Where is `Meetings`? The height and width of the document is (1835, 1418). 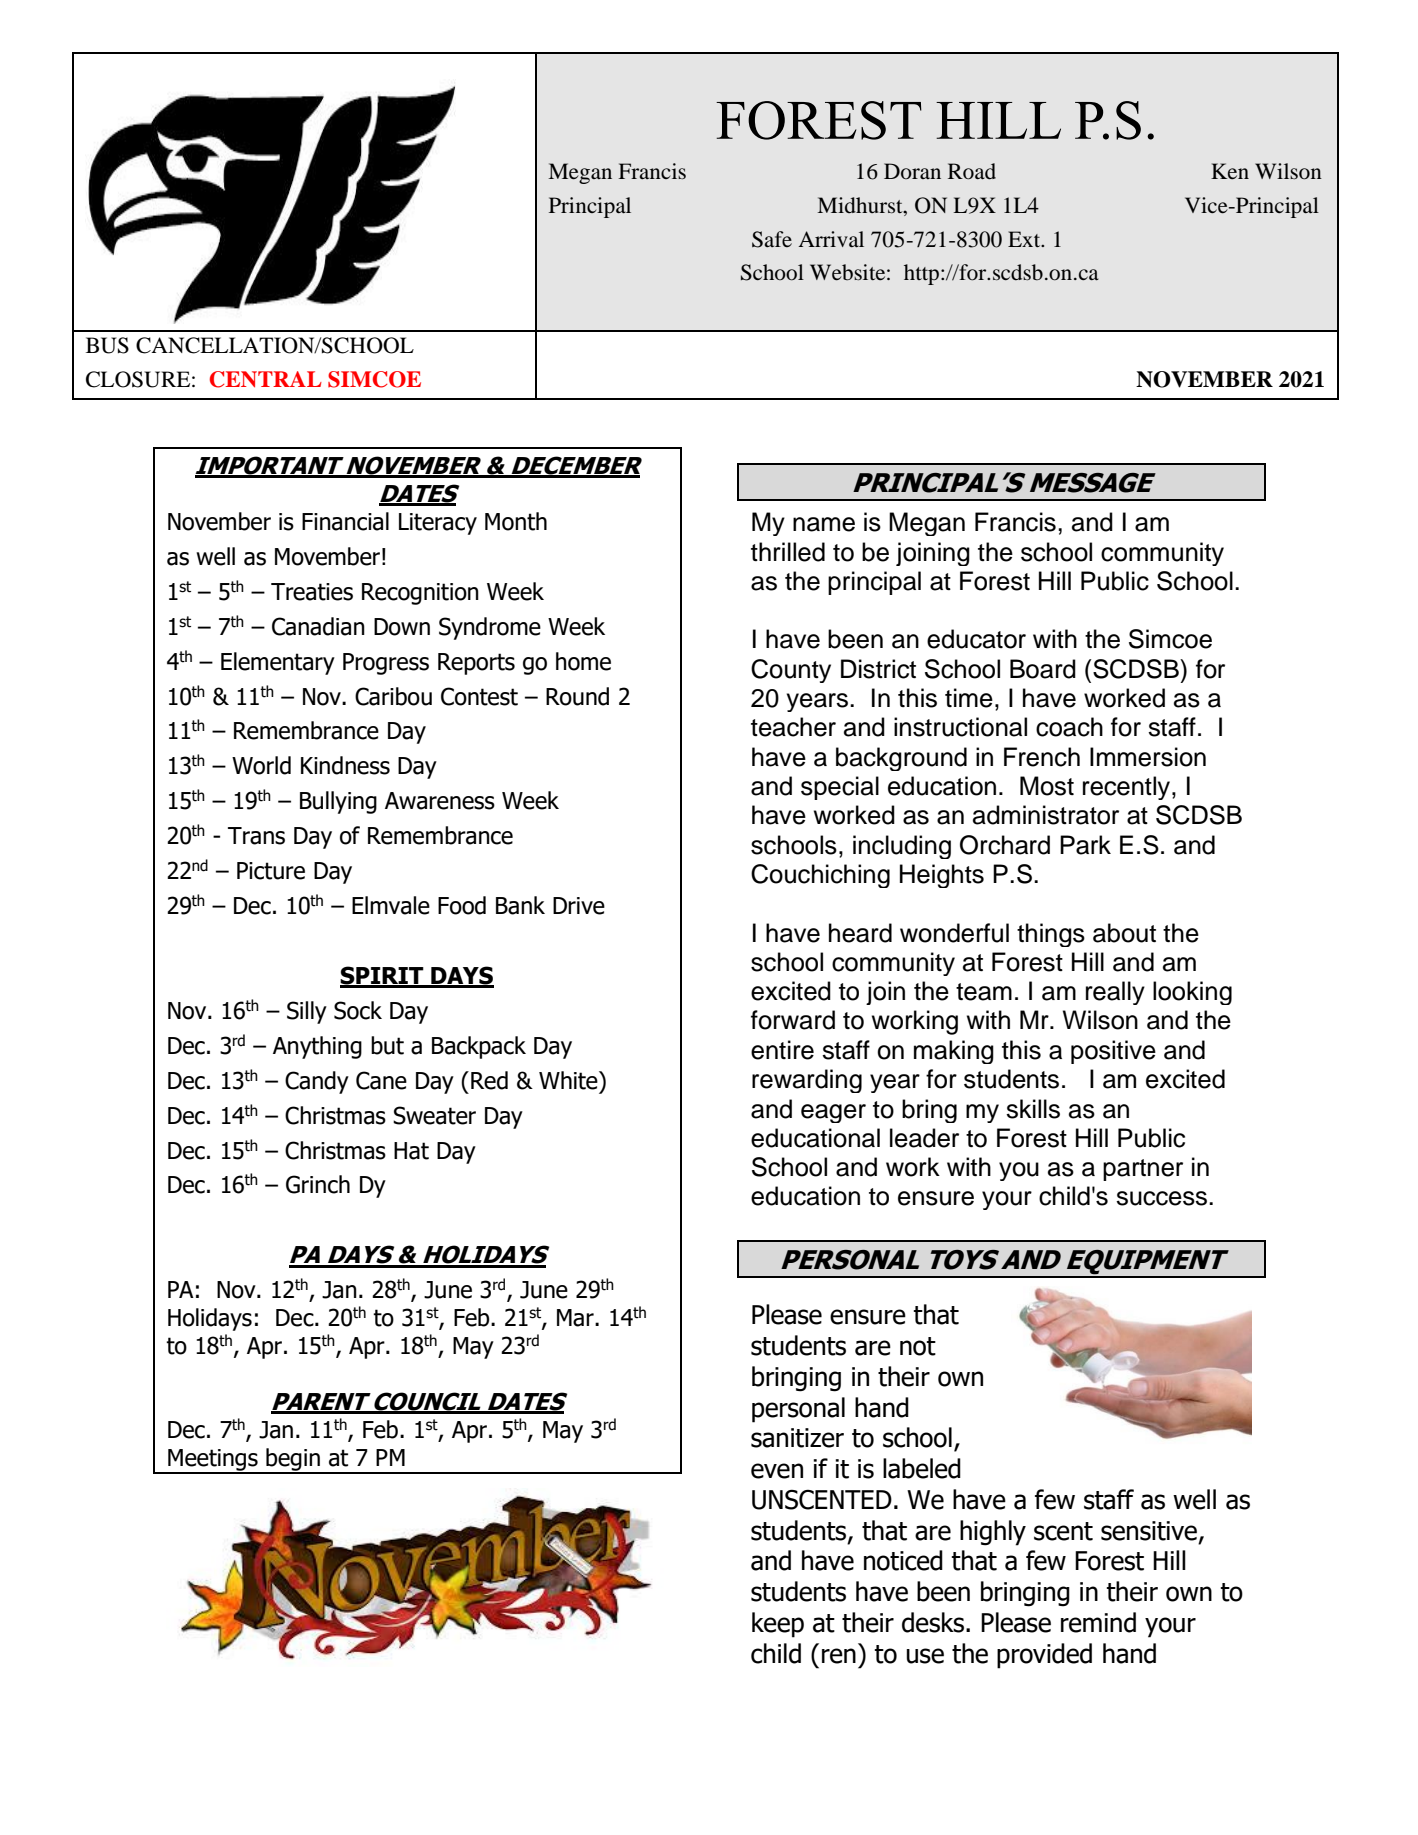 Meetings is located at coordinates (213, 1461).
